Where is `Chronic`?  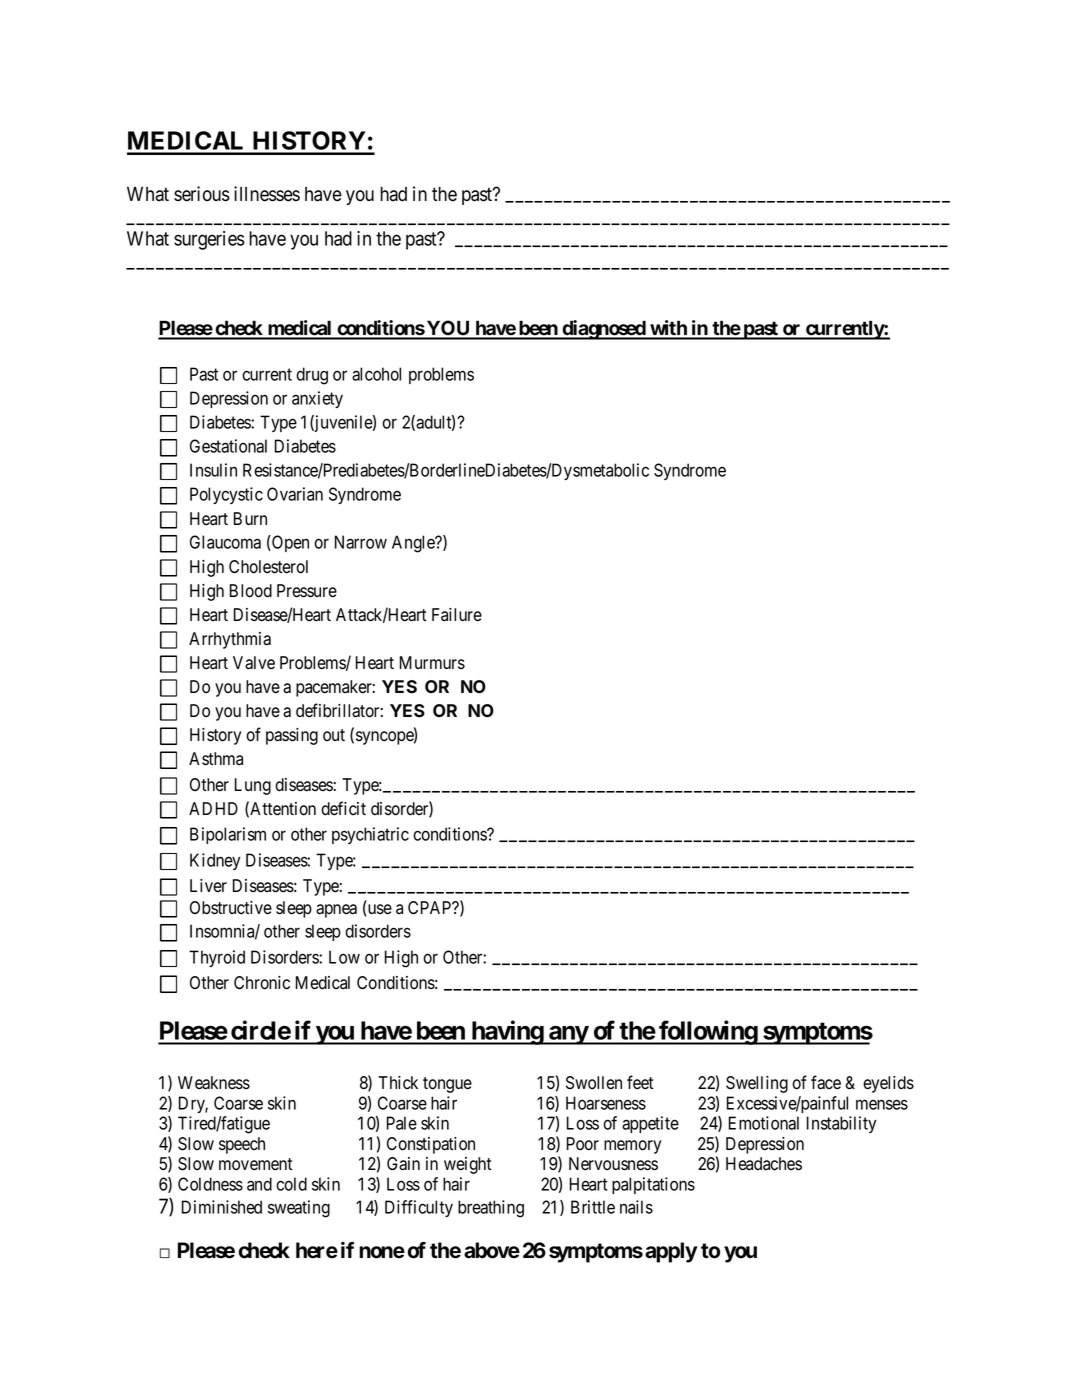
Chronic is located at coordinates (262, 983).
